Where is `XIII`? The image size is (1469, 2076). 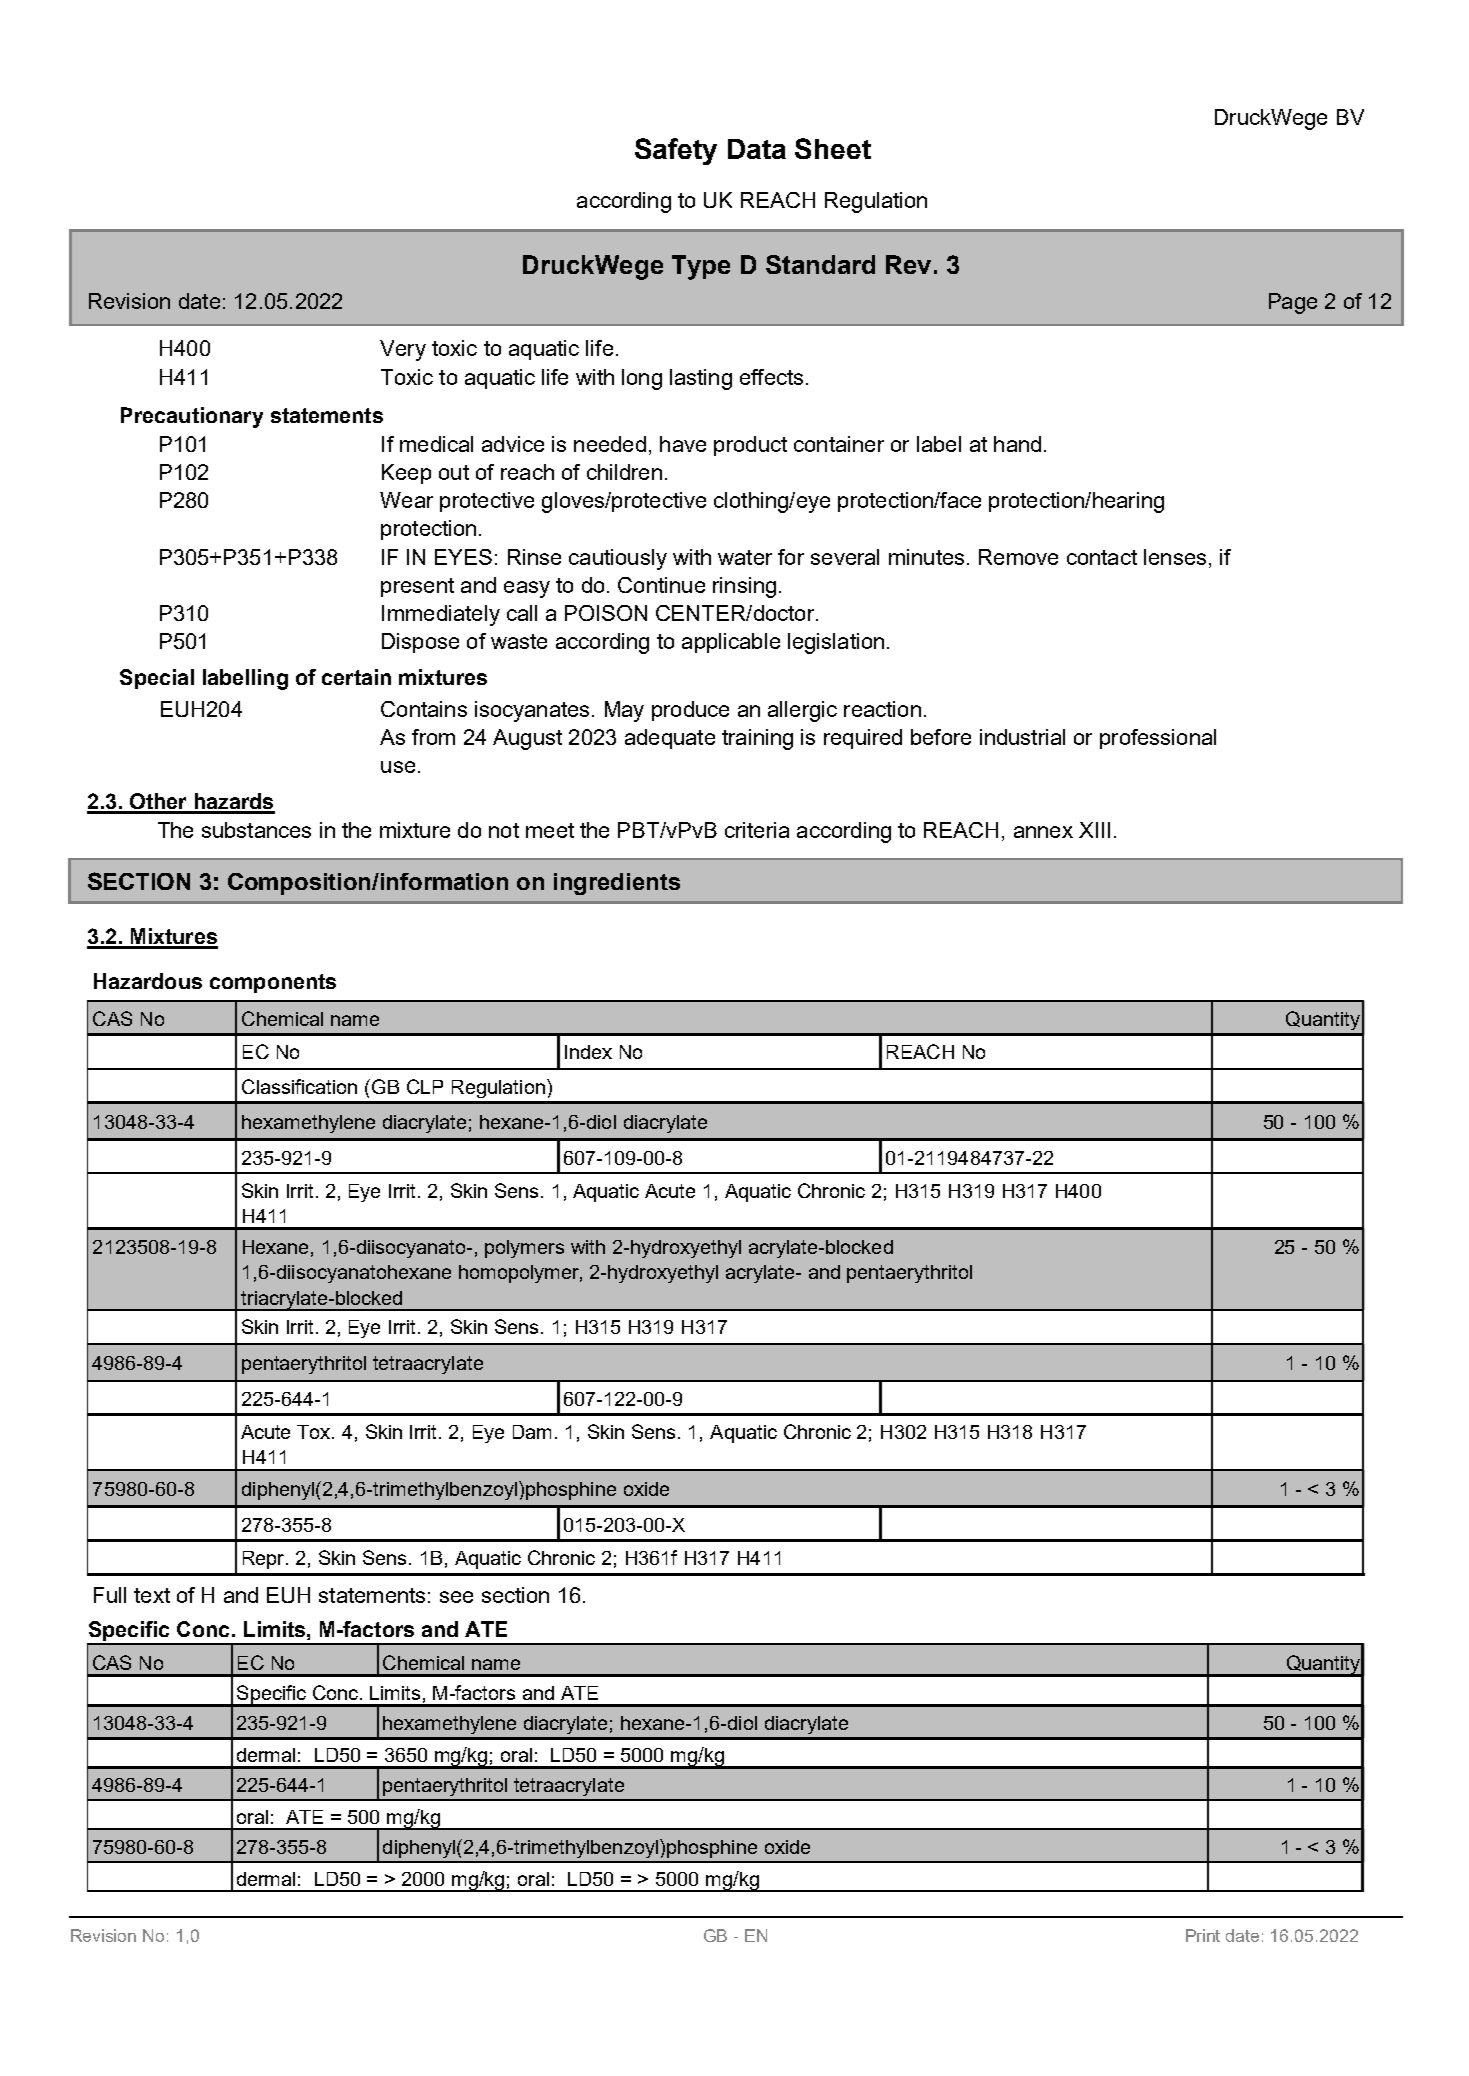 XIII is located at coordinates (1094, 830).
